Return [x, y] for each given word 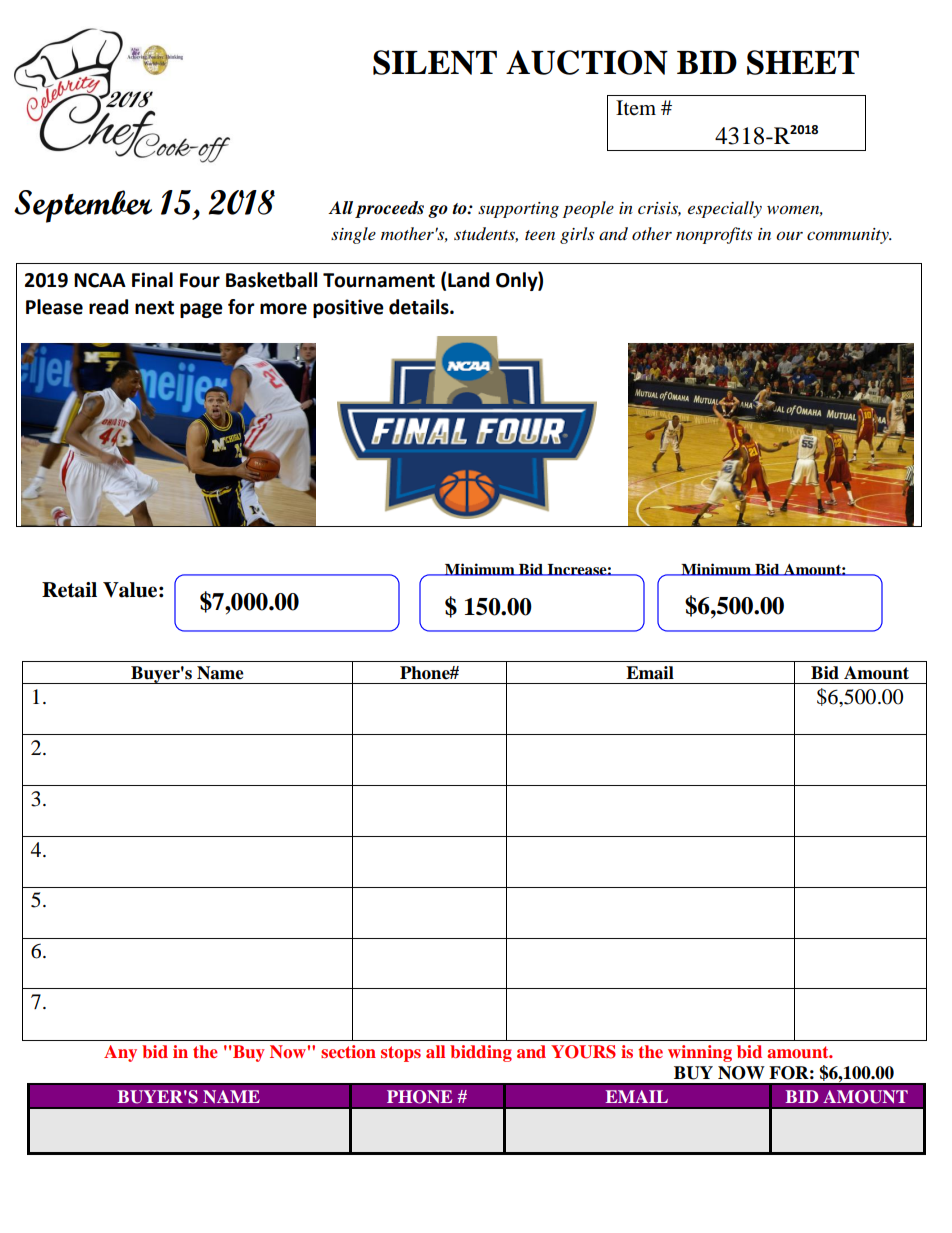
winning [700, 1053]
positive [348, 308]
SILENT [435, 62]
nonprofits [714, 235]
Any [120, 1053]
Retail [69, 590]
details [420, 307]
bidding [481, 1053]
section [348, 1051]
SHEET [803, 62]
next [154, 308]
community [849, 236]
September [83, 206]
